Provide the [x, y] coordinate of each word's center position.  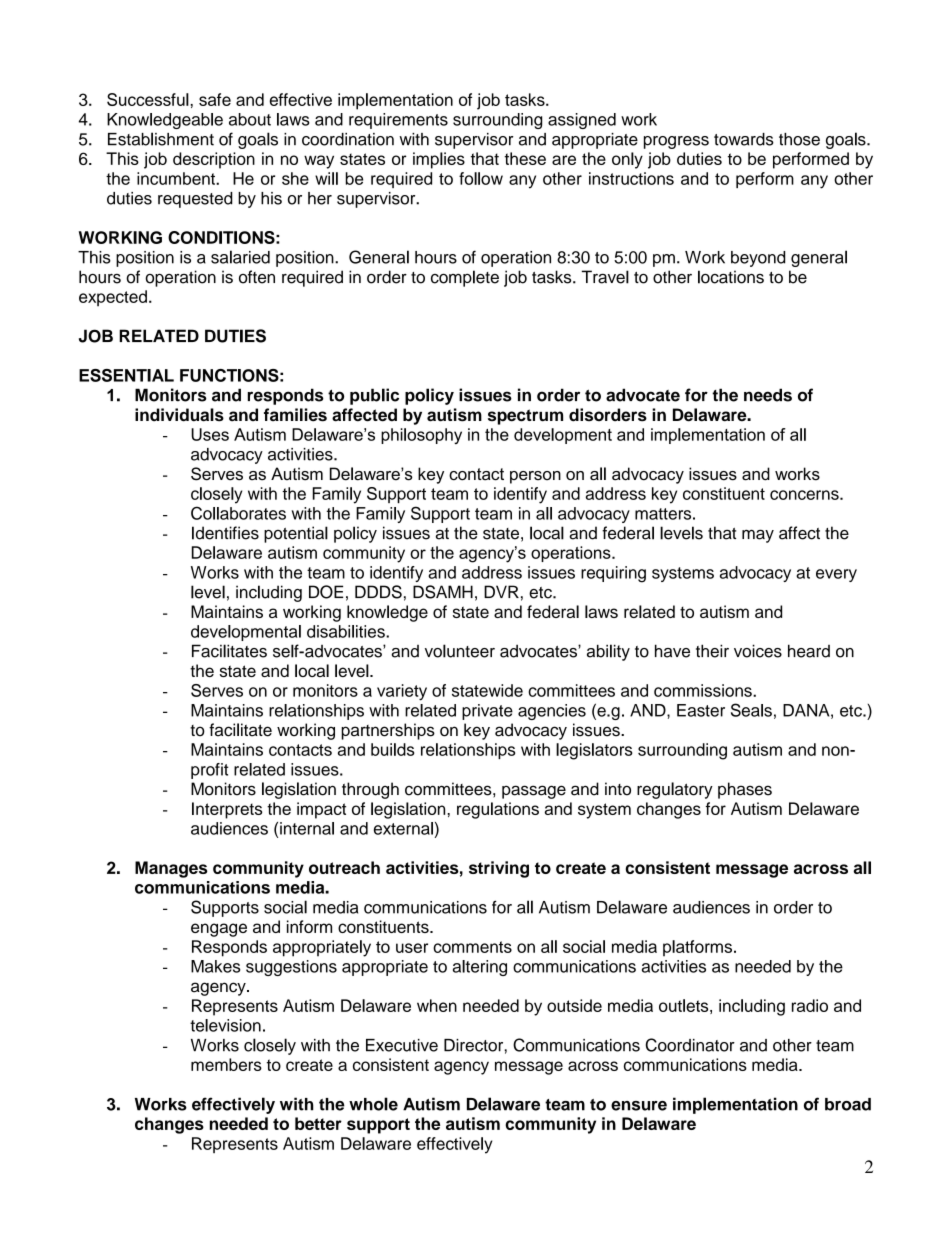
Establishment [161, 139]
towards [744, 139]
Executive [402, 1045]
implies [439, 160]
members [226, 1064]
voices [758, 651]
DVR [501, 591]
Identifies [225, 533]
